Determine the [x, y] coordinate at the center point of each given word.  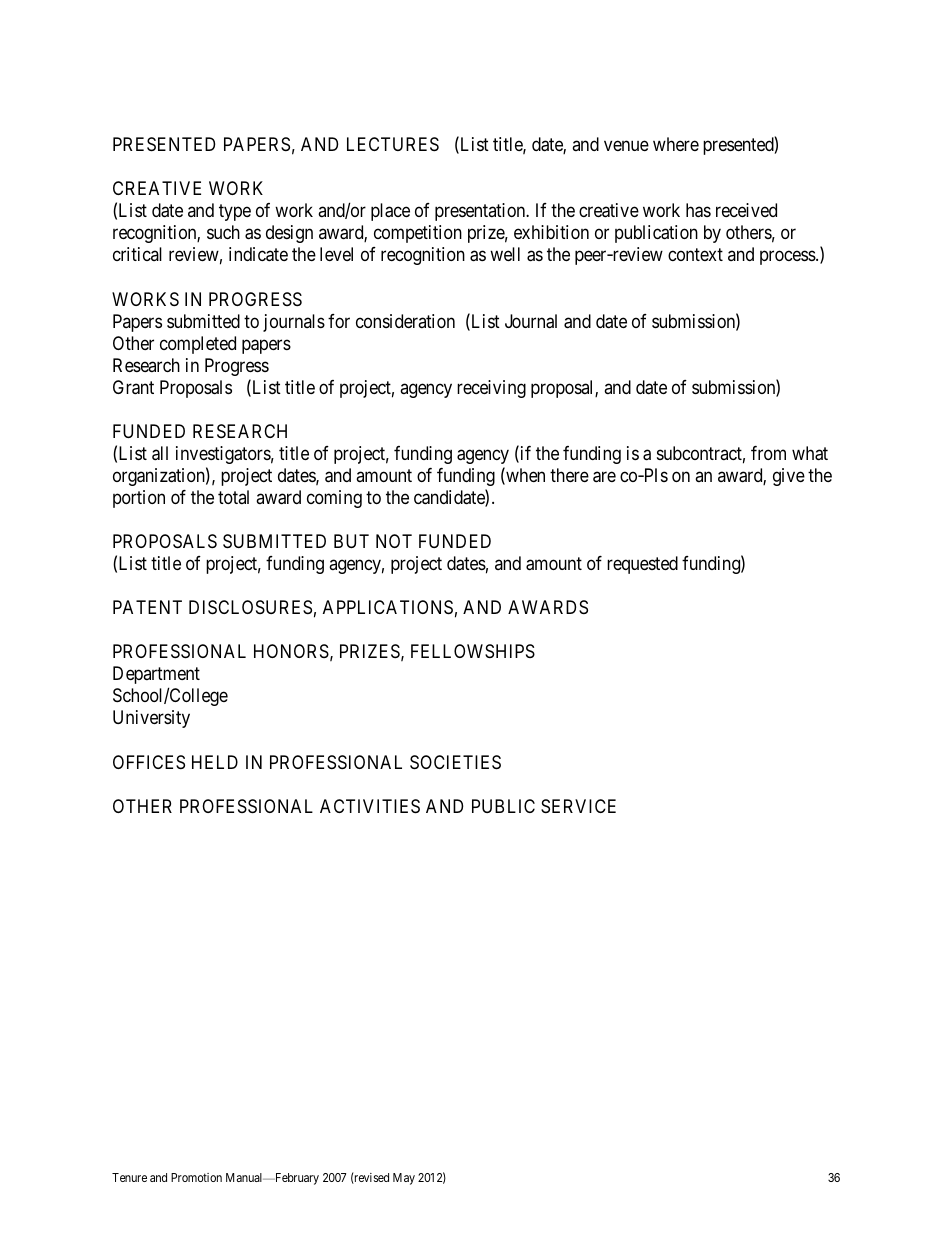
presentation [481, 212]
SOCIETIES [455, 762]
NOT [394, 541]
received [746, 210]
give [789, 477]
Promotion [196, 1177]
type [235, 213]
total [233, 497]
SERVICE [578, 806]
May [404, 1179]
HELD [215, 762]
